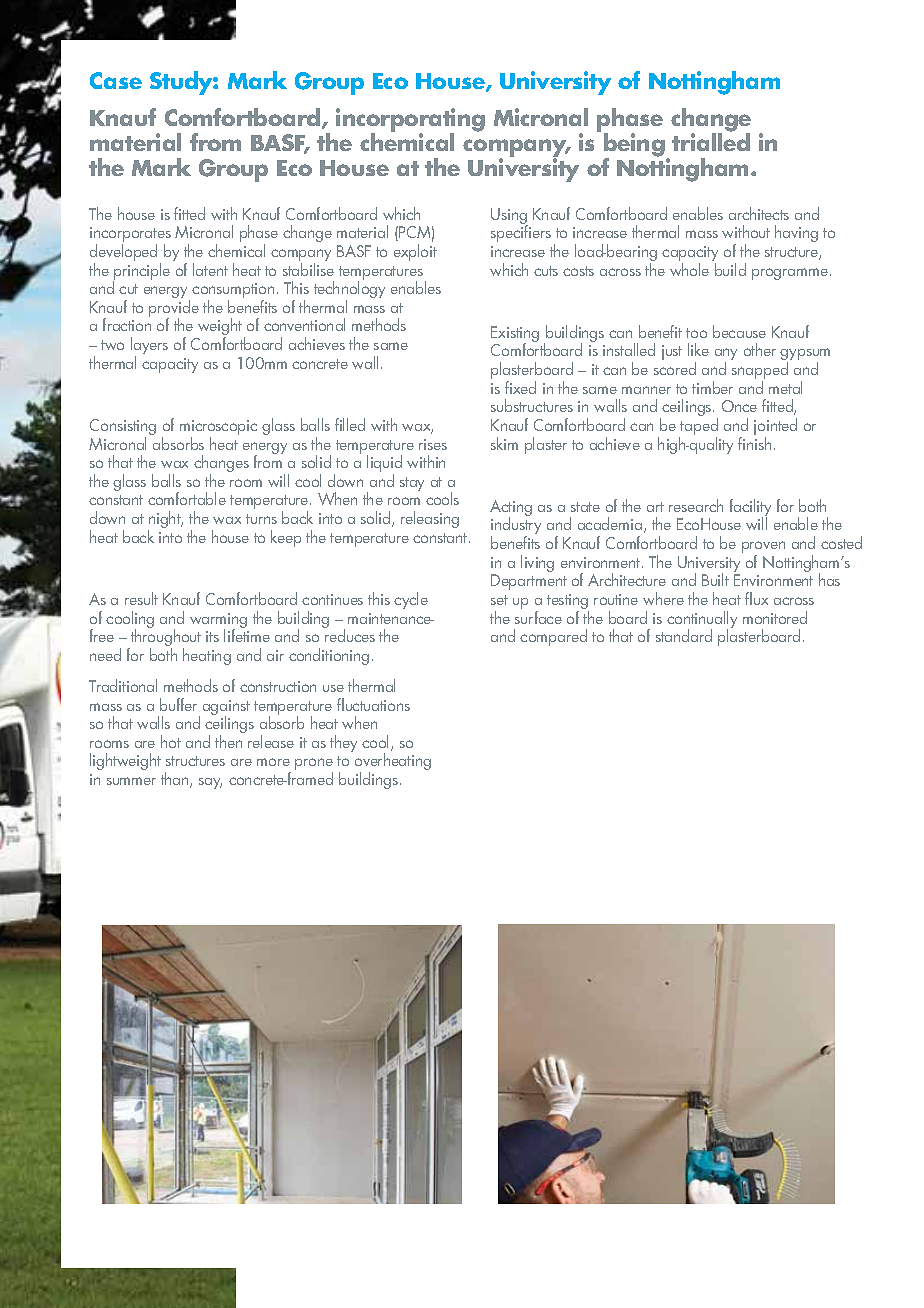  Describe the element at coordinates (790, 274) in the image. I see `programme` at that location.
